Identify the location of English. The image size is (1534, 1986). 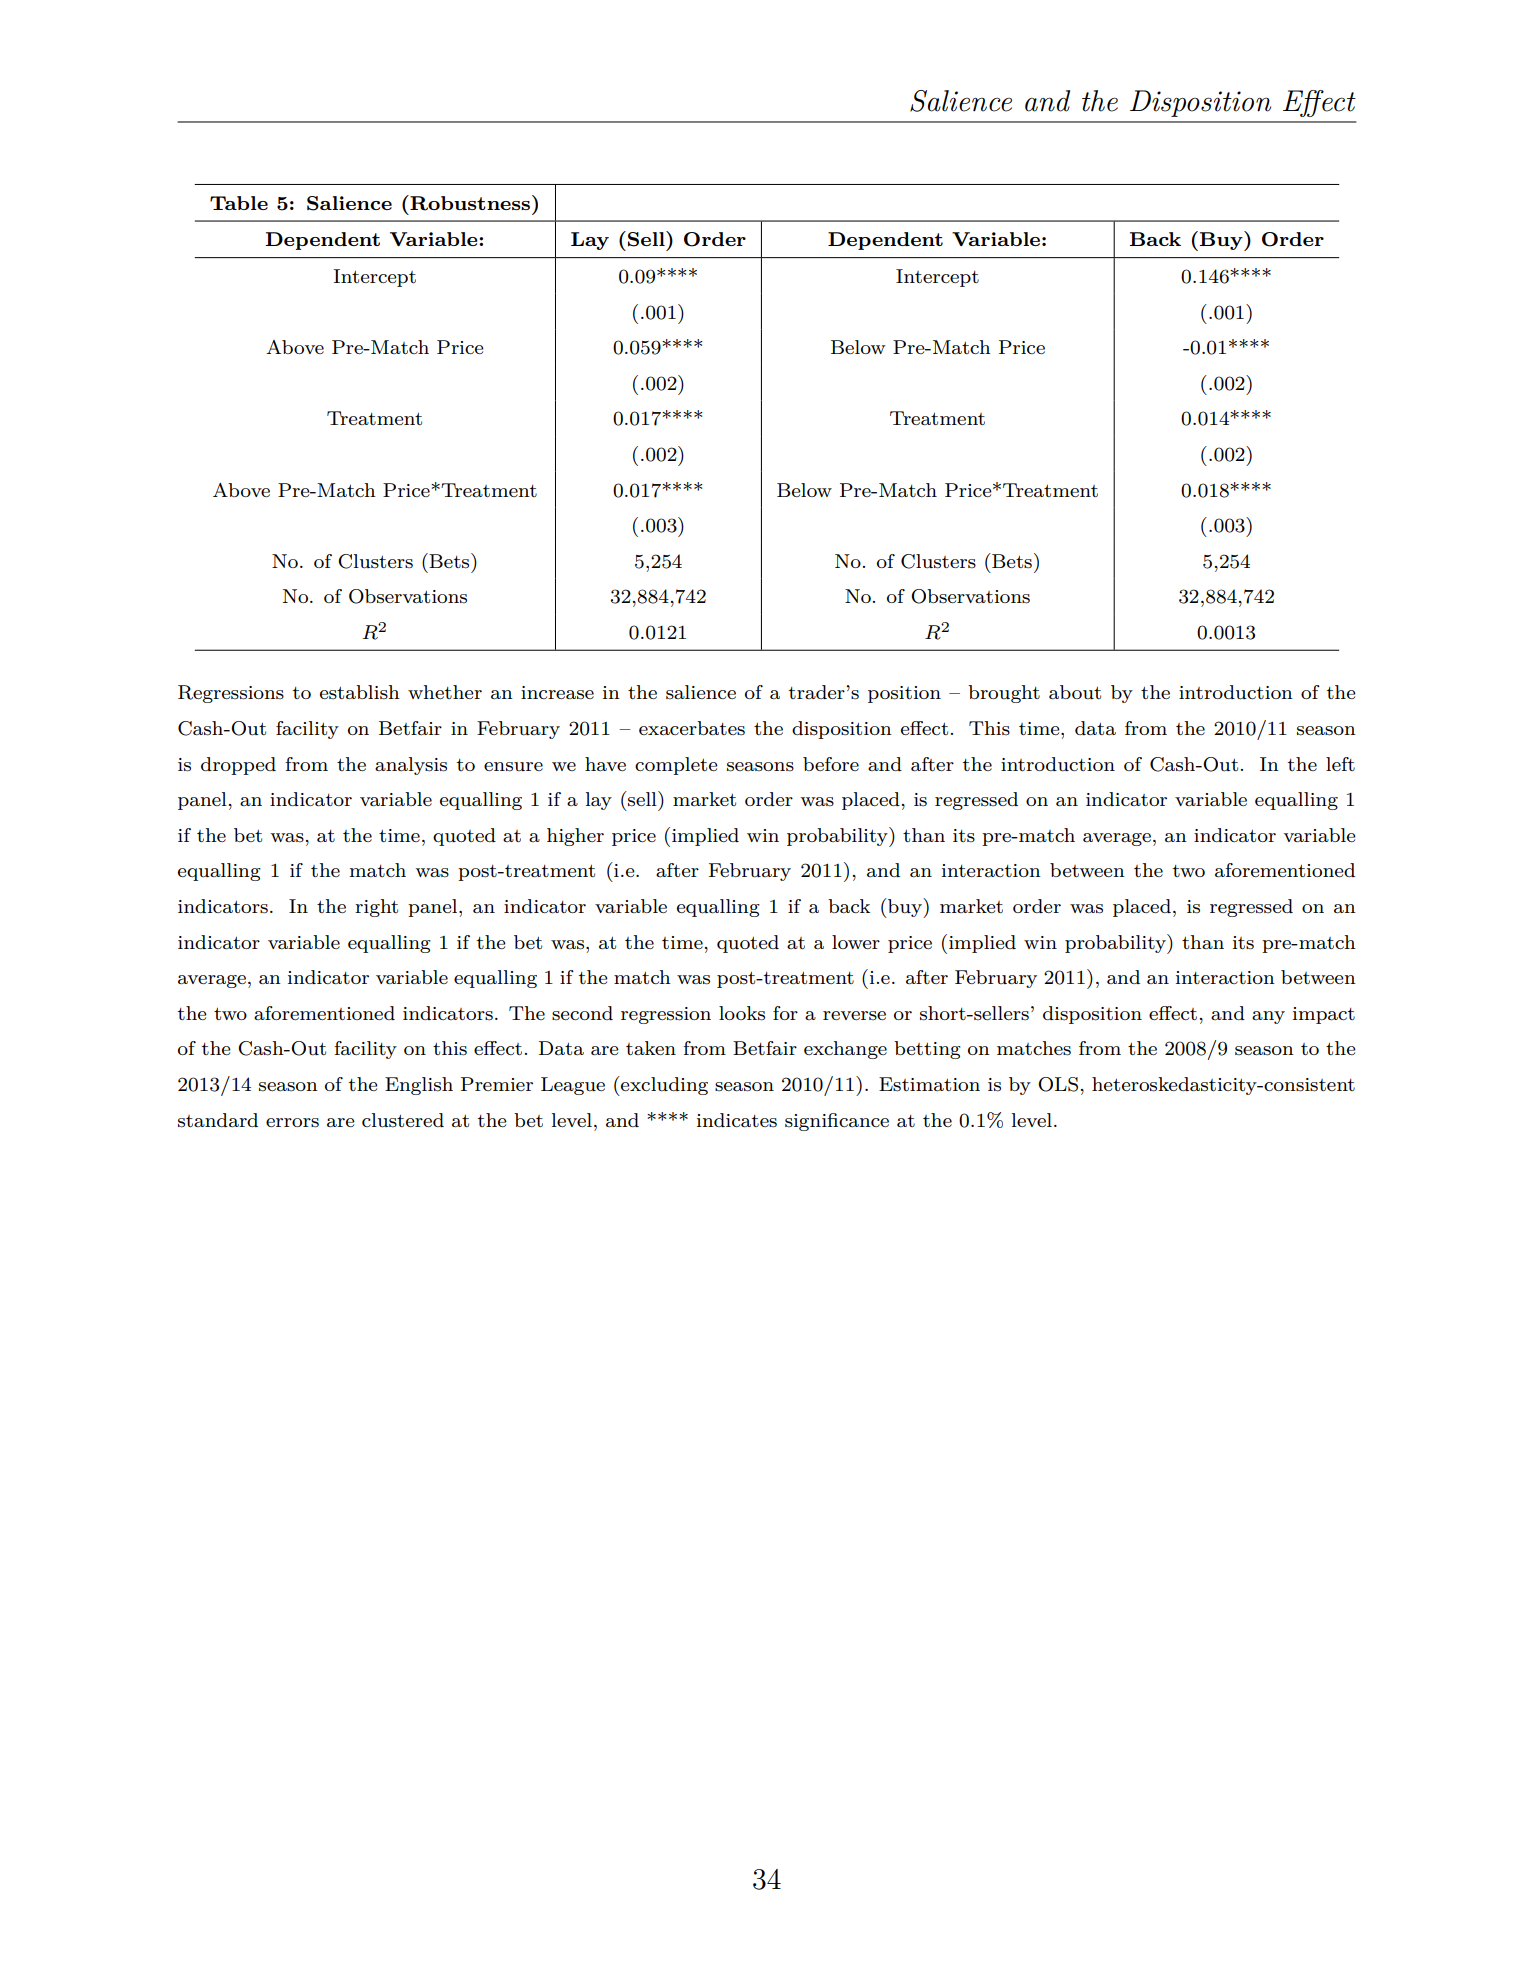
(419, 1086).
